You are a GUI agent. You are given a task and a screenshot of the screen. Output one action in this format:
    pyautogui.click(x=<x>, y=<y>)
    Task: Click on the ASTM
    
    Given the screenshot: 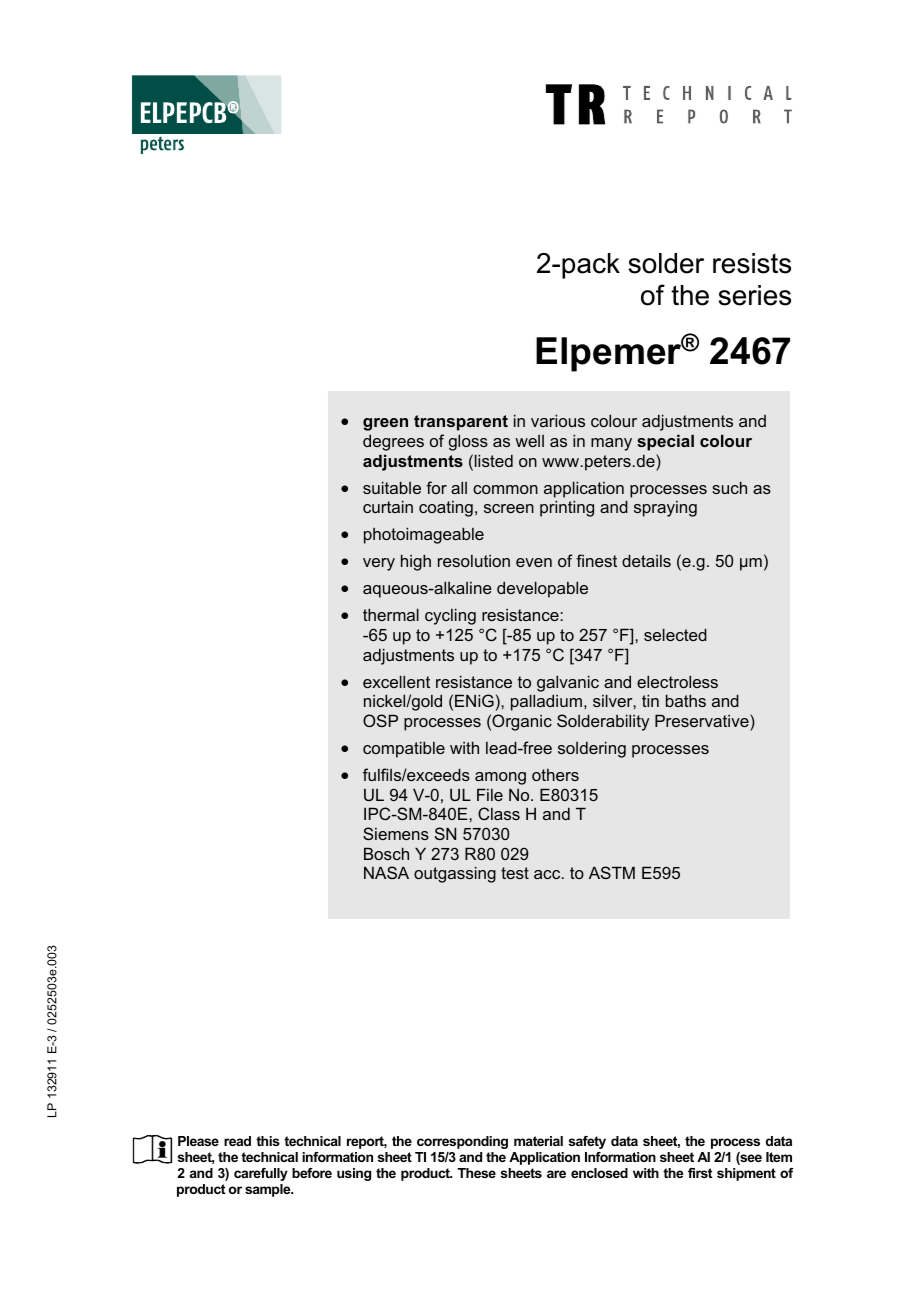 What is the action you would take?
    pyautogui.click(x=612, y=872)
